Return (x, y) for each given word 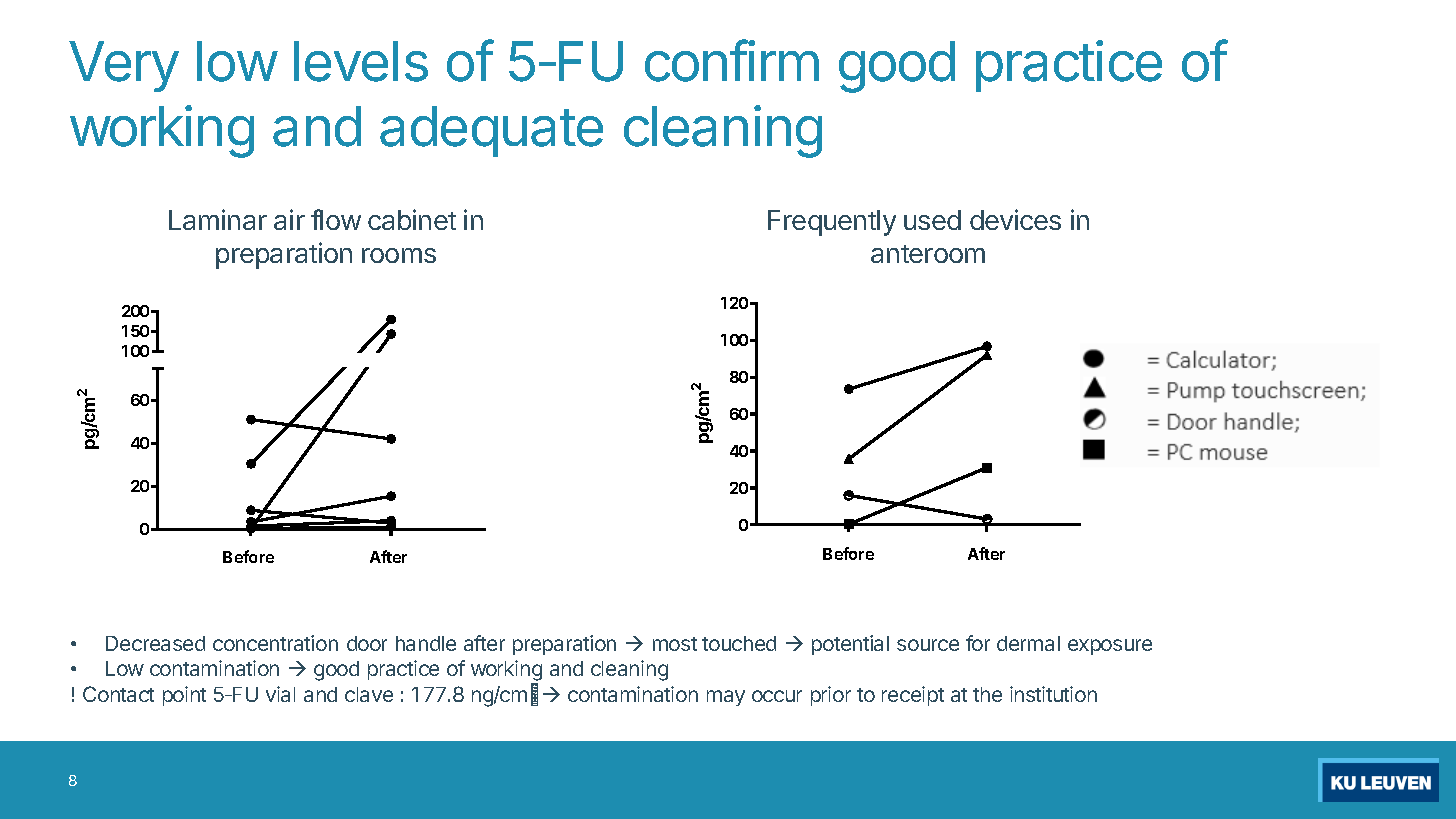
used (932, 220)
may (726, 698)
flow (336, 219)
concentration (275, 643)
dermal (1028, 643)
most (675, 644)
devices (1015, 219)
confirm (732, 60)
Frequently (832, 223)
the (987, 694)
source (928, 645)
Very (124, 66)
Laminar (218, 219)
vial (280, 694)
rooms (399, 255)
